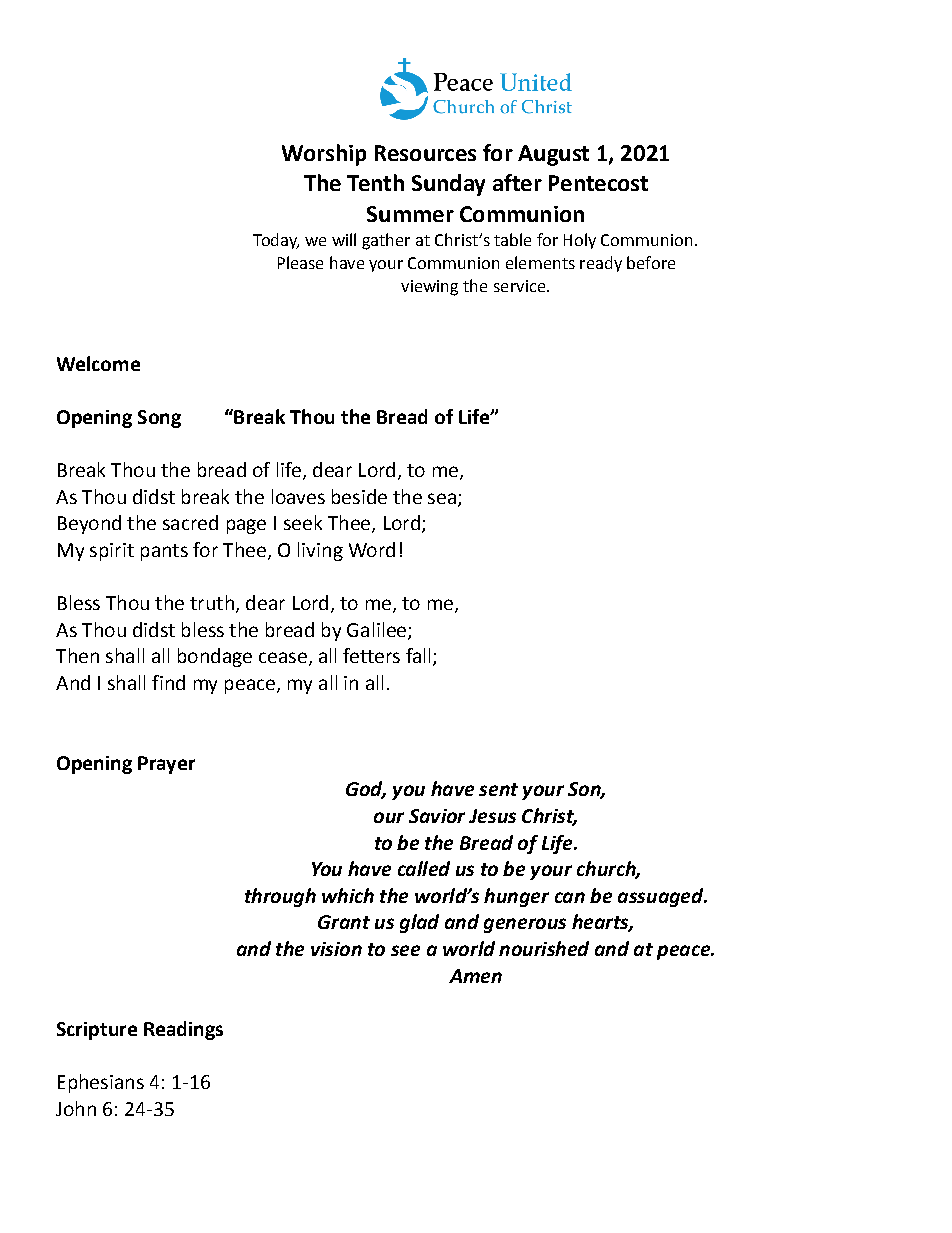 The height and width of the image is (1233, 952). Describe the element at coordinates (598, 183) in the image. I see `Pentecost` at that location.
